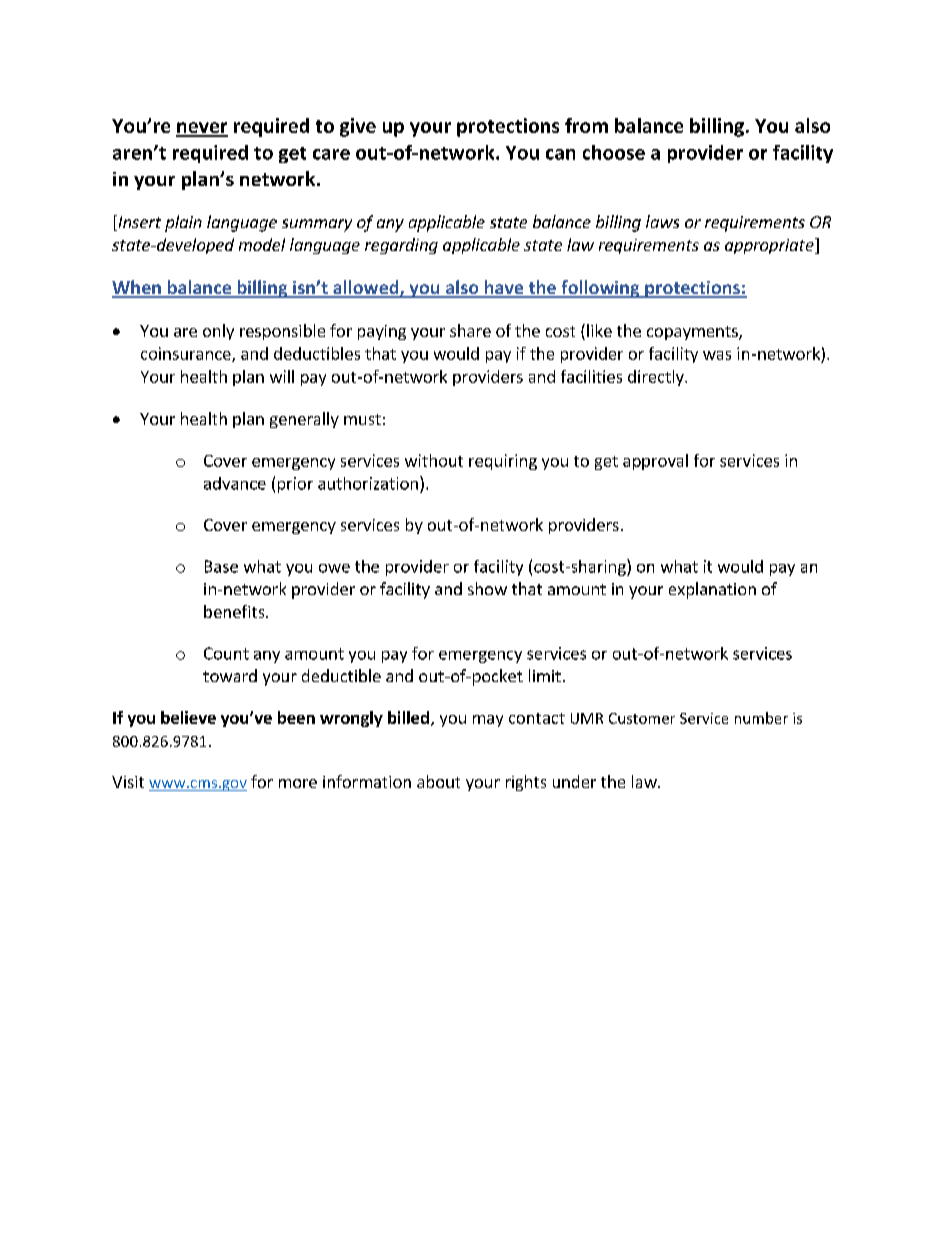  Describe the element at coordinates (358, 127) in the document. I see `give` at that location.
